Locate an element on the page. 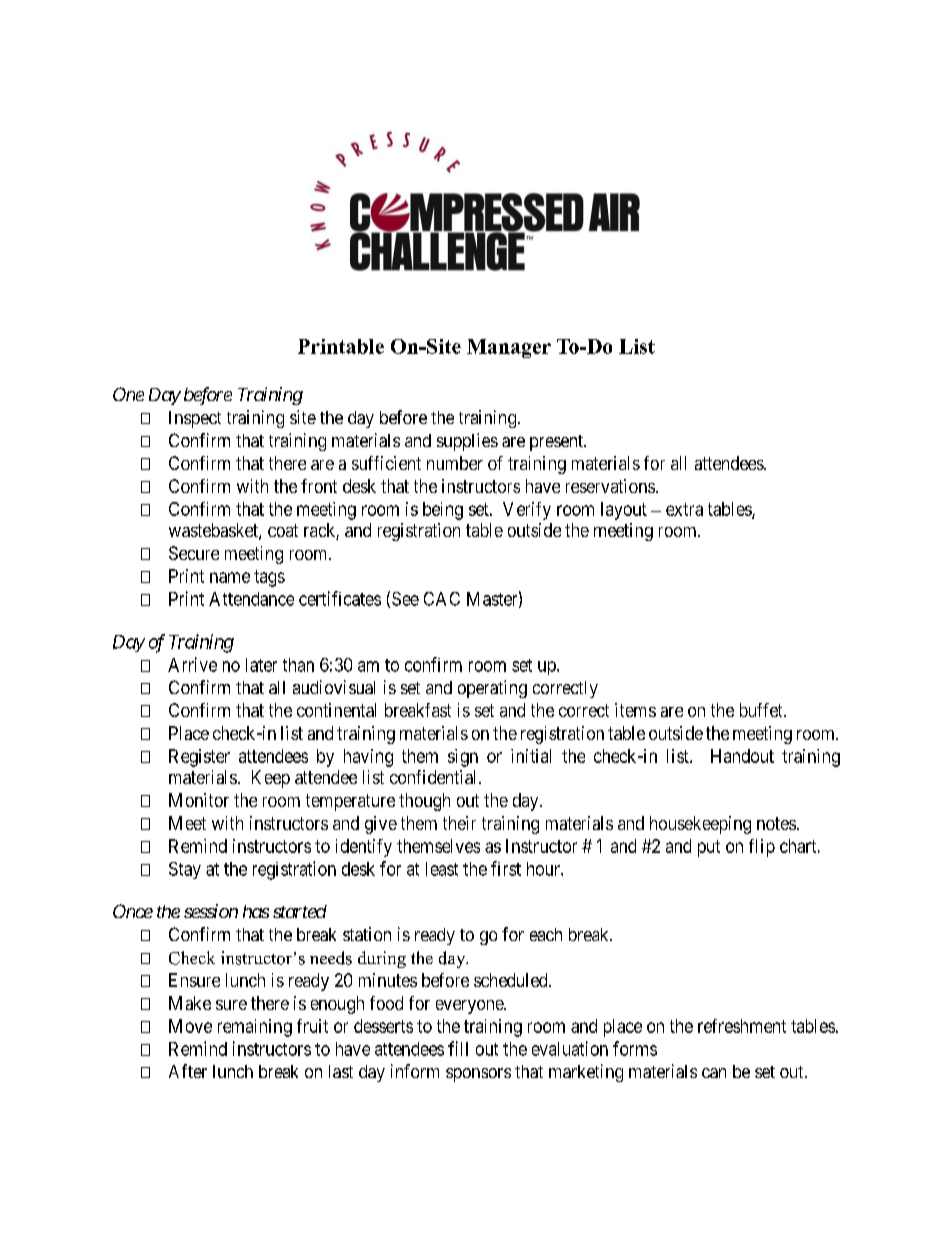  present is located at coordinates (557, 443).
